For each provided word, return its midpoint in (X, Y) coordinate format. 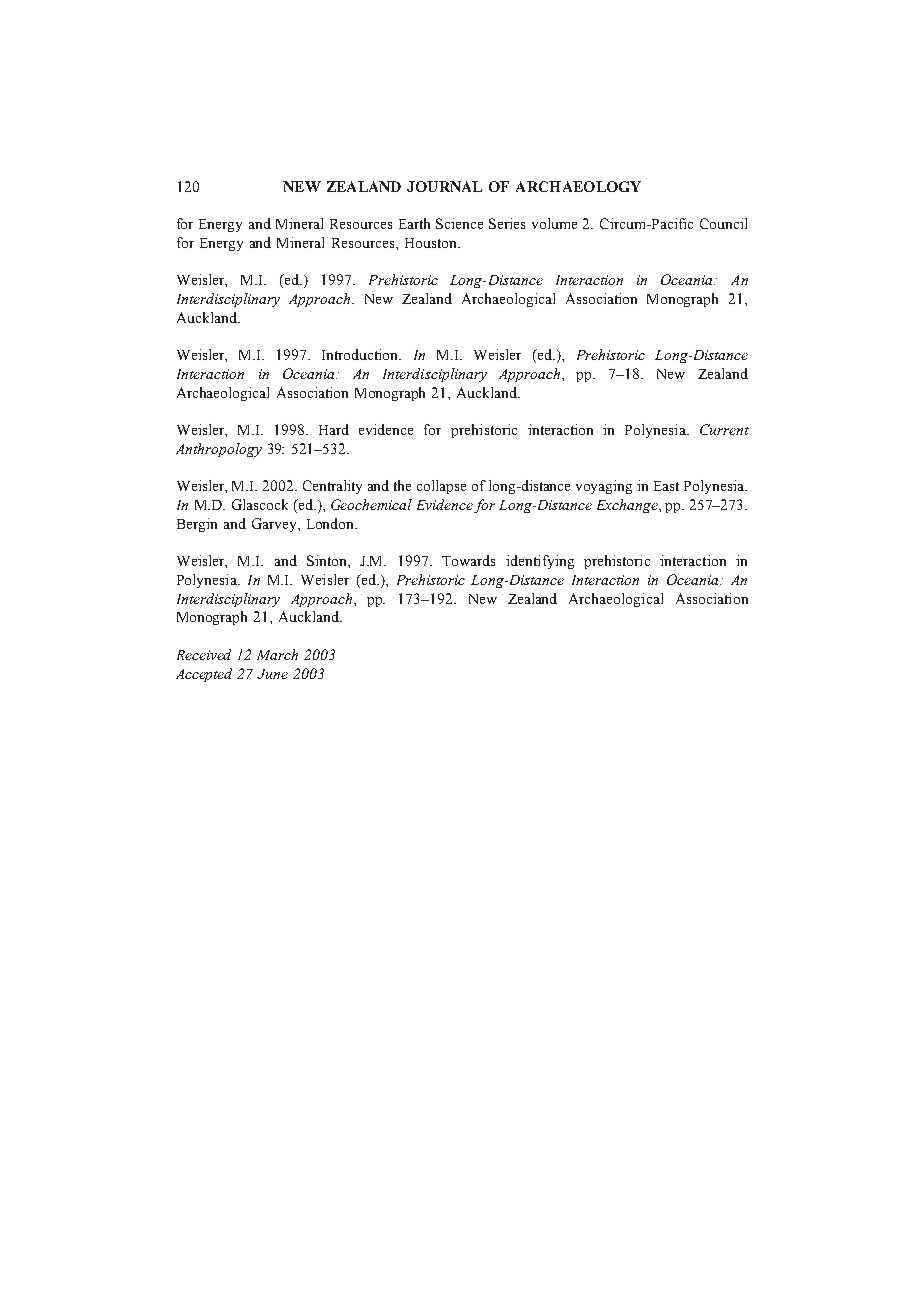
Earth (414, 223)
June (272, 674)
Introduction (361, 354)
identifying (540, 562)
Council (723, 223)
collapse (441, 487)
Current (724, 429)
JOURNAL (444, 186)
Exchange (628, 506)
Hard (334, 429)
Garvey (275, 525)
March (277, 654)
